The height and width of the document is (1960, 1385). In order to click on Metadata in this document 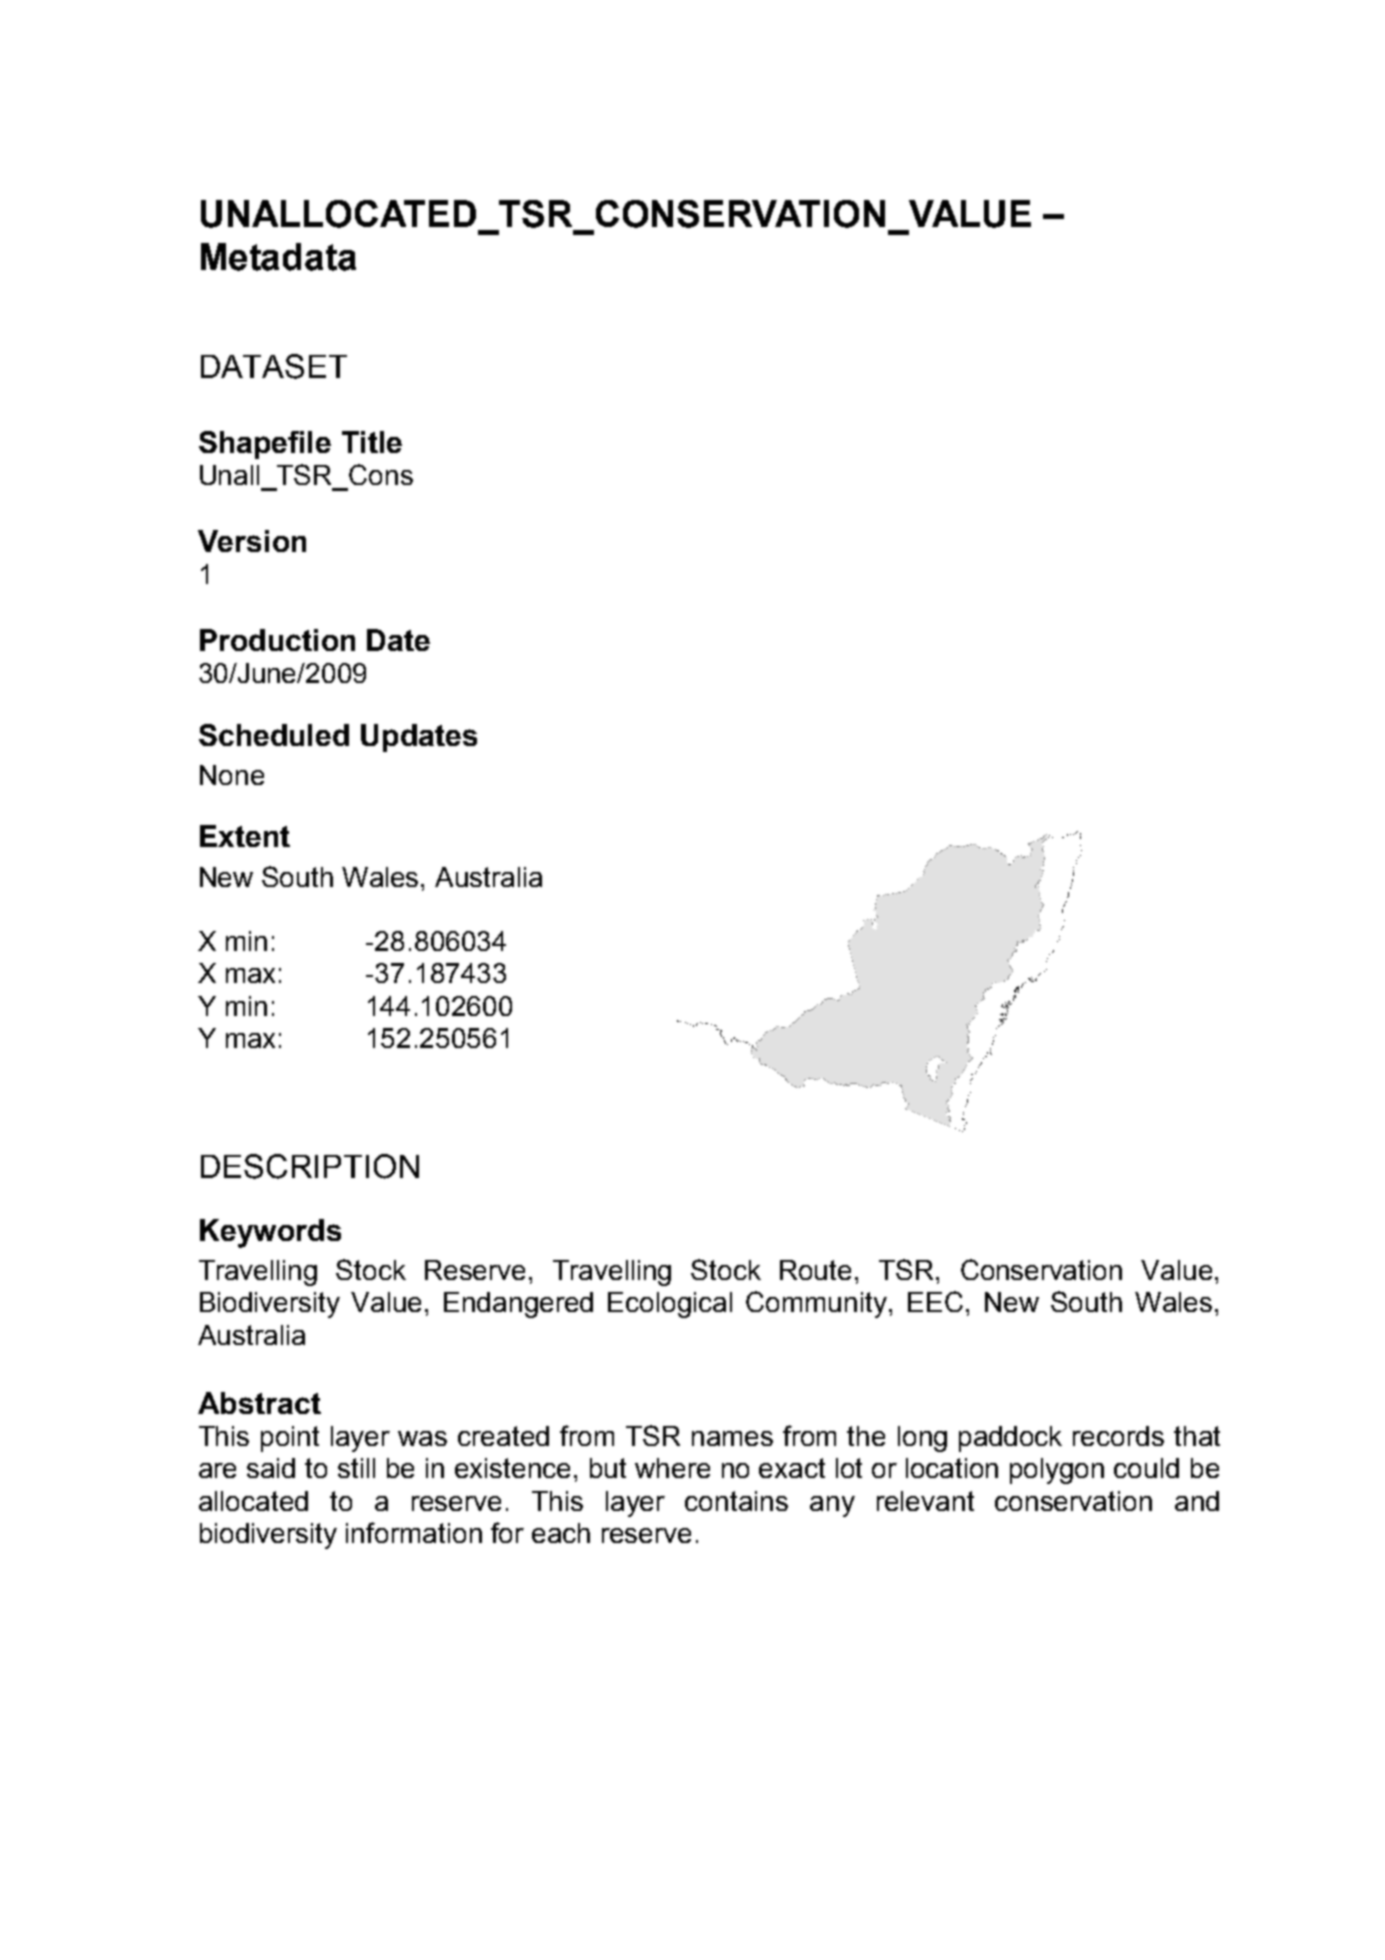, I will do `click(278, 257)`.
